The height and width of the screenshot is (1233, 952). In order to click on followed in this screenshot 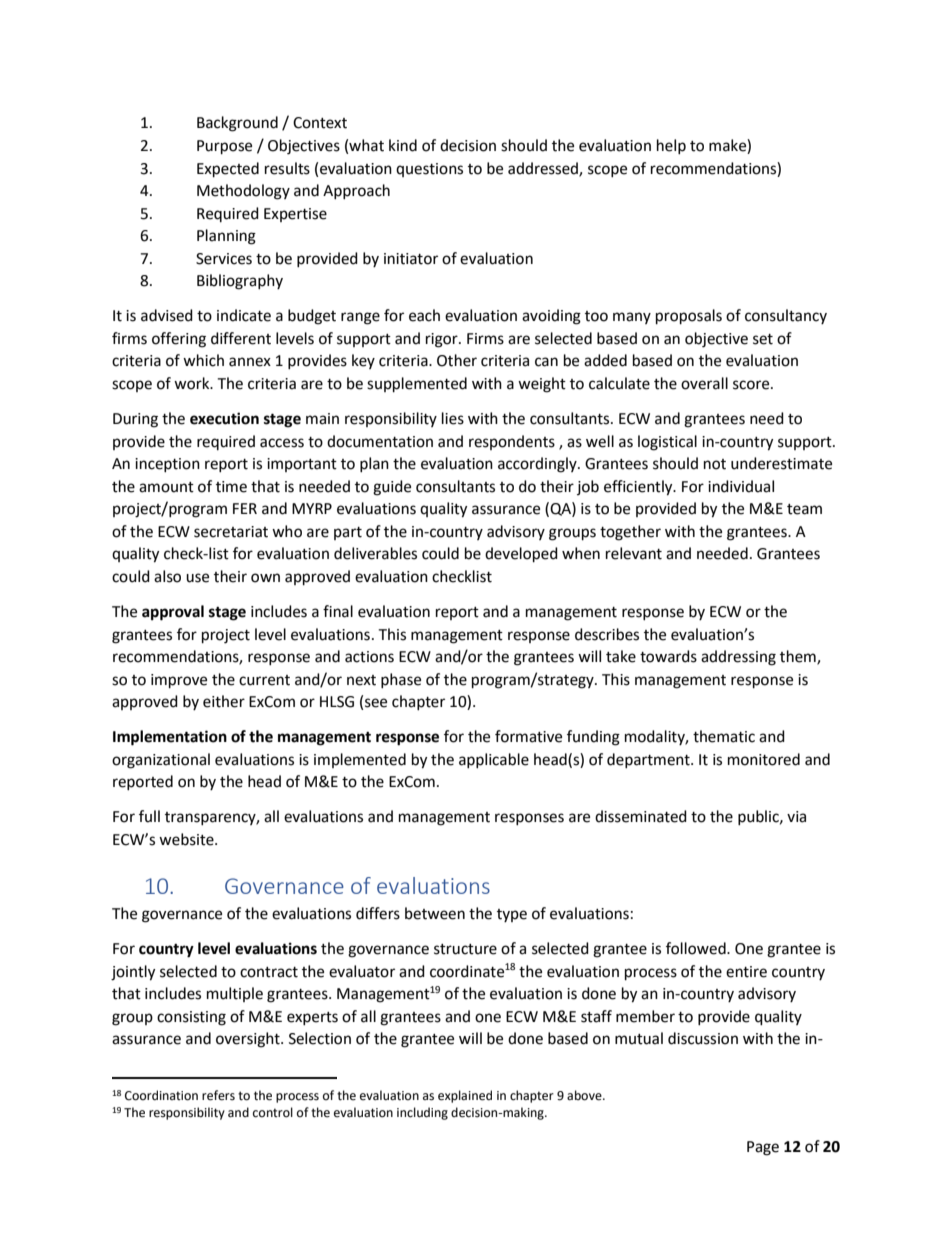, I will do `click(697, 948)`.
